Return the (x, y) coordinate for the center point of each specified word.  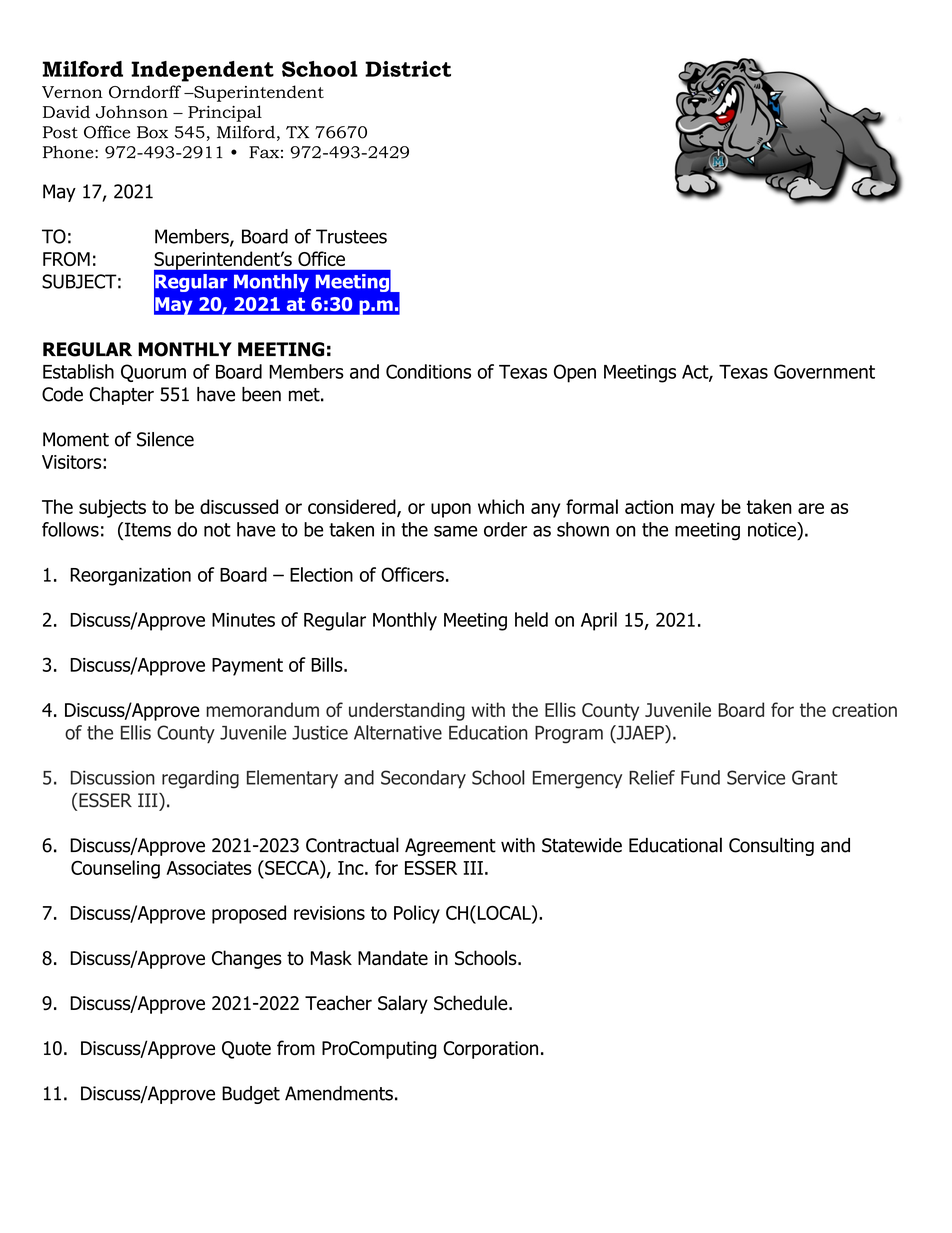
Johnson (132, 111)
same (455, 531)
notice (773, 529)
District (408, 69)
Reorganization (130, 577)
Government (824, 371)
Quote (246, 1050)
